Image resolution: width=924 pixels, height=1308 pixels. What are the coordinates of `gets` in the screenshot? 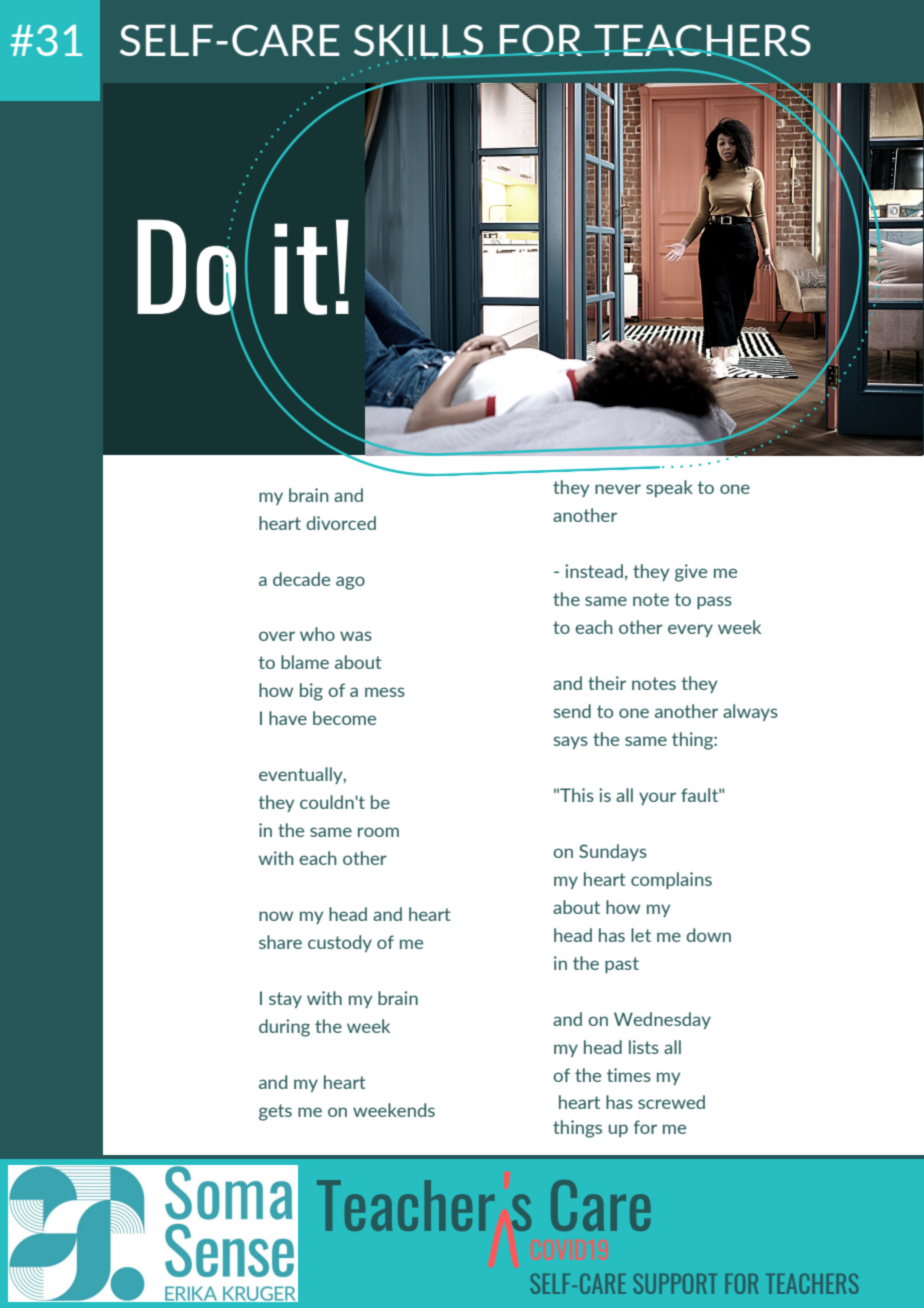 It's located at (275, 1112).
